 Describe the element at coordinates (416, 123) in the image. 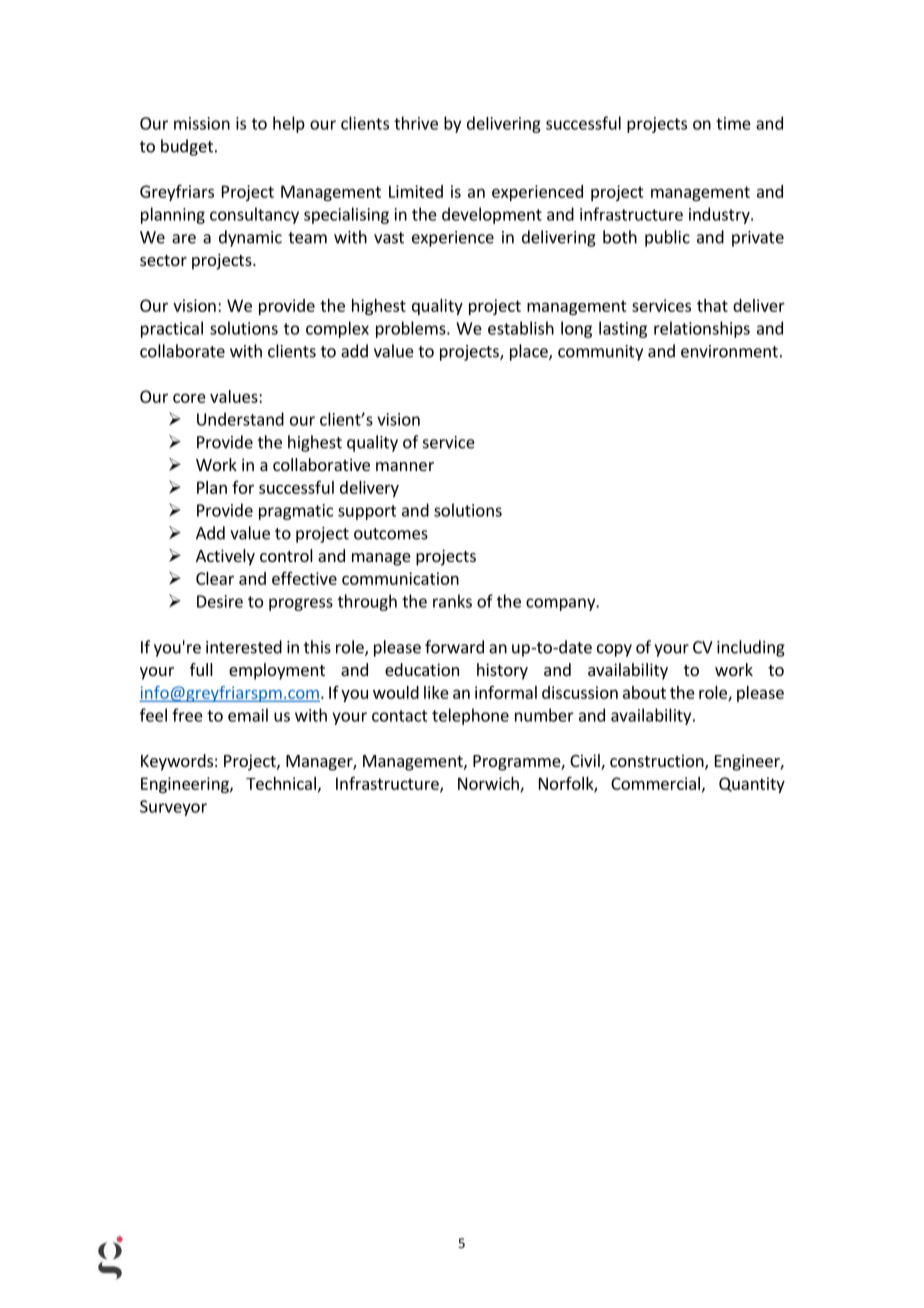

I see `thrive` at that location.
